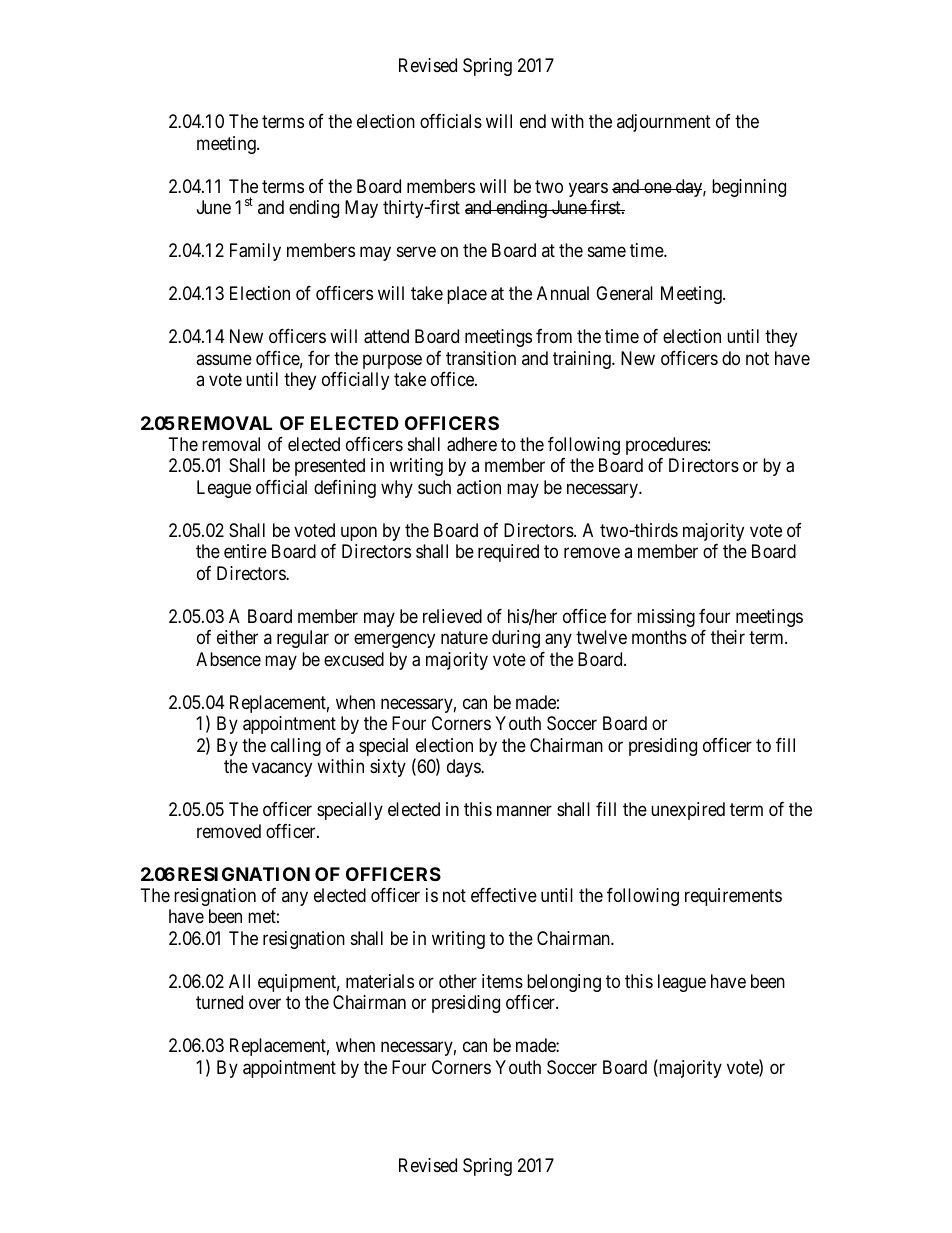 Image resolution: width=952 pixels, height=1233 pixels. What do you see at coordinates (255, 252) in the screenshot?
I see `Family` at bounding box center [255, 252].
